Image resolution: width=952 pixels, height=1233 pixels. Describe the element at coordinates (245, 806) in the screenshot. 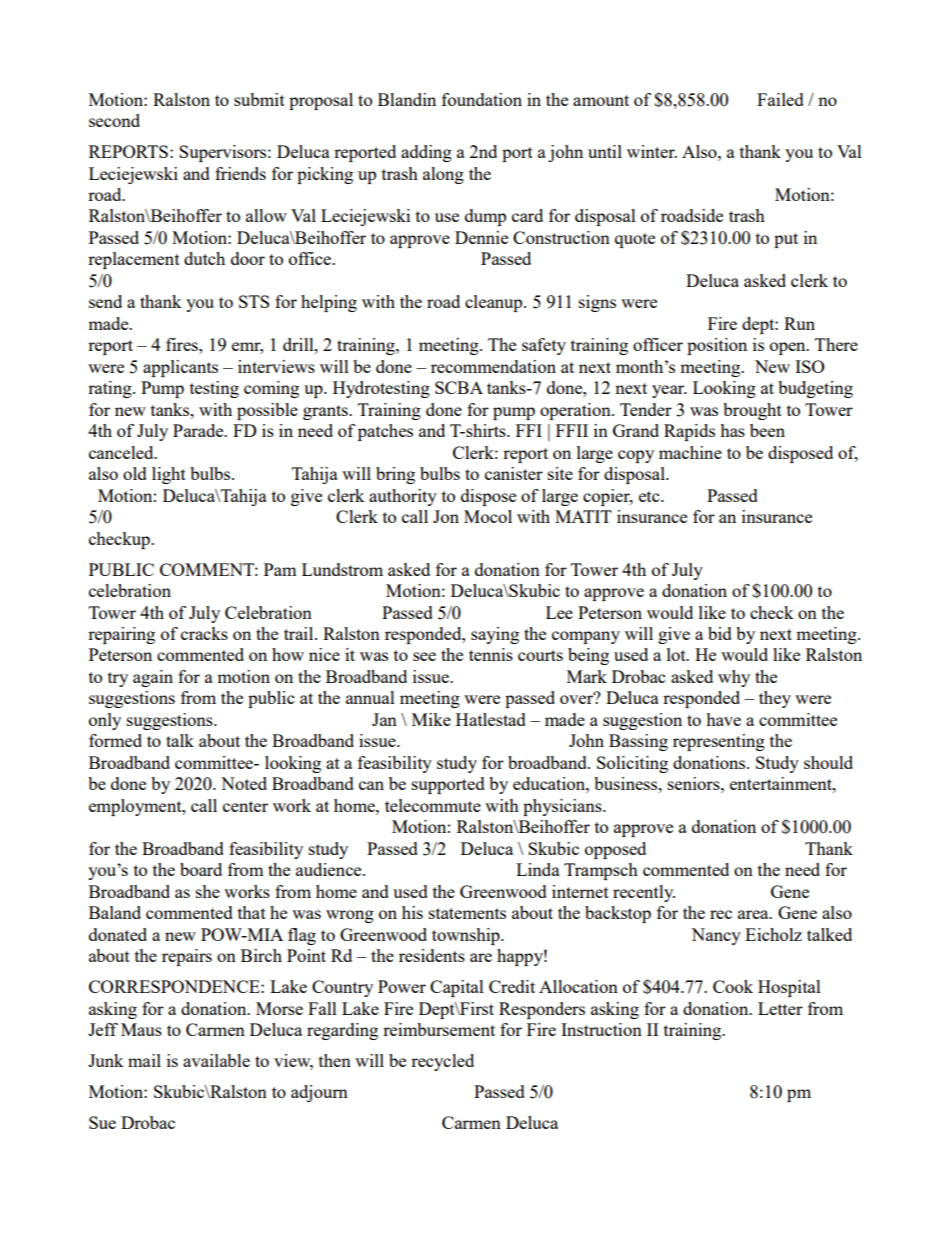

I see `center` at that location.
